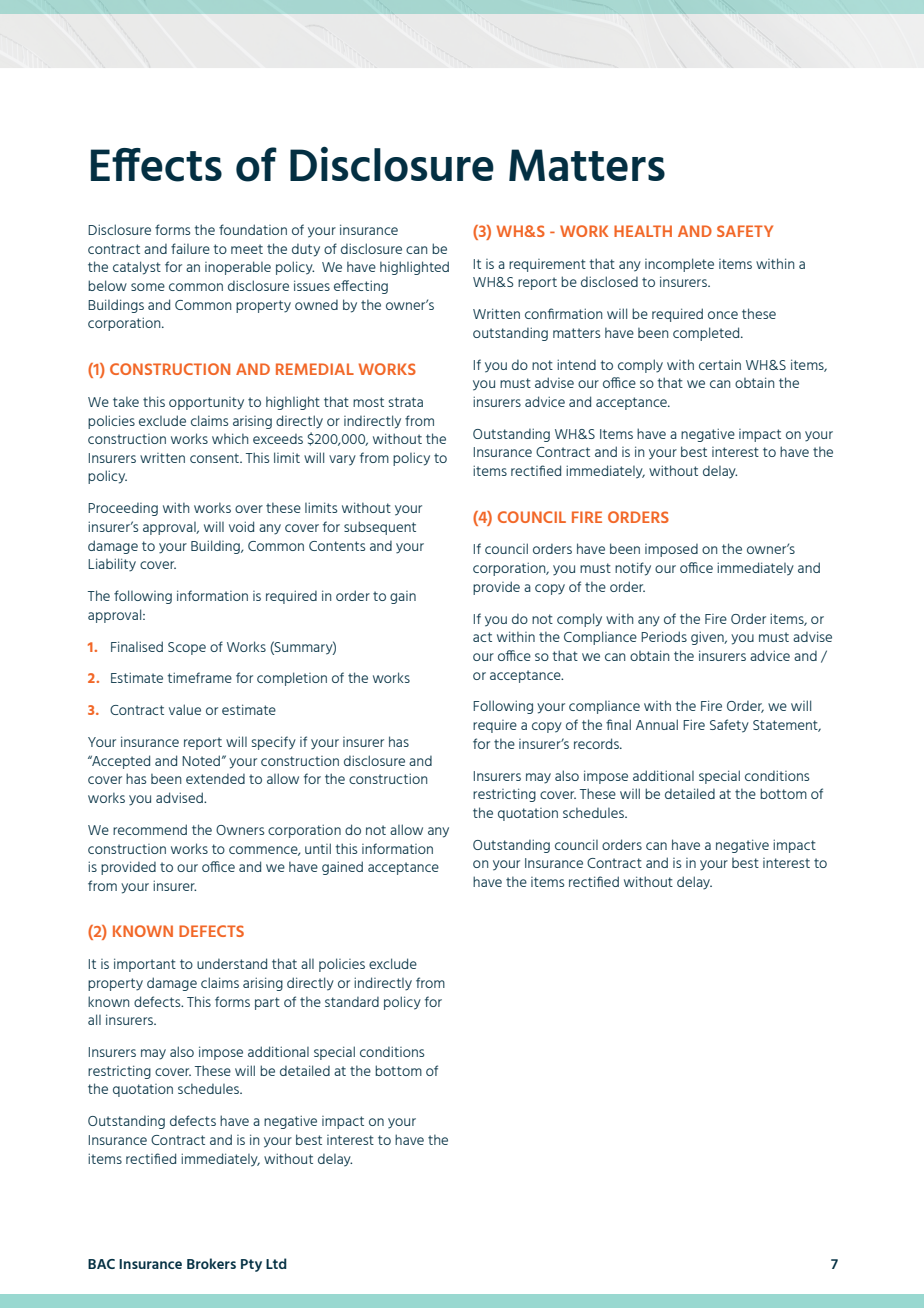 This page has width=924, height=1308. Describe the element at coordinates (352, 1002) in the page. I see `standard` at that location.
